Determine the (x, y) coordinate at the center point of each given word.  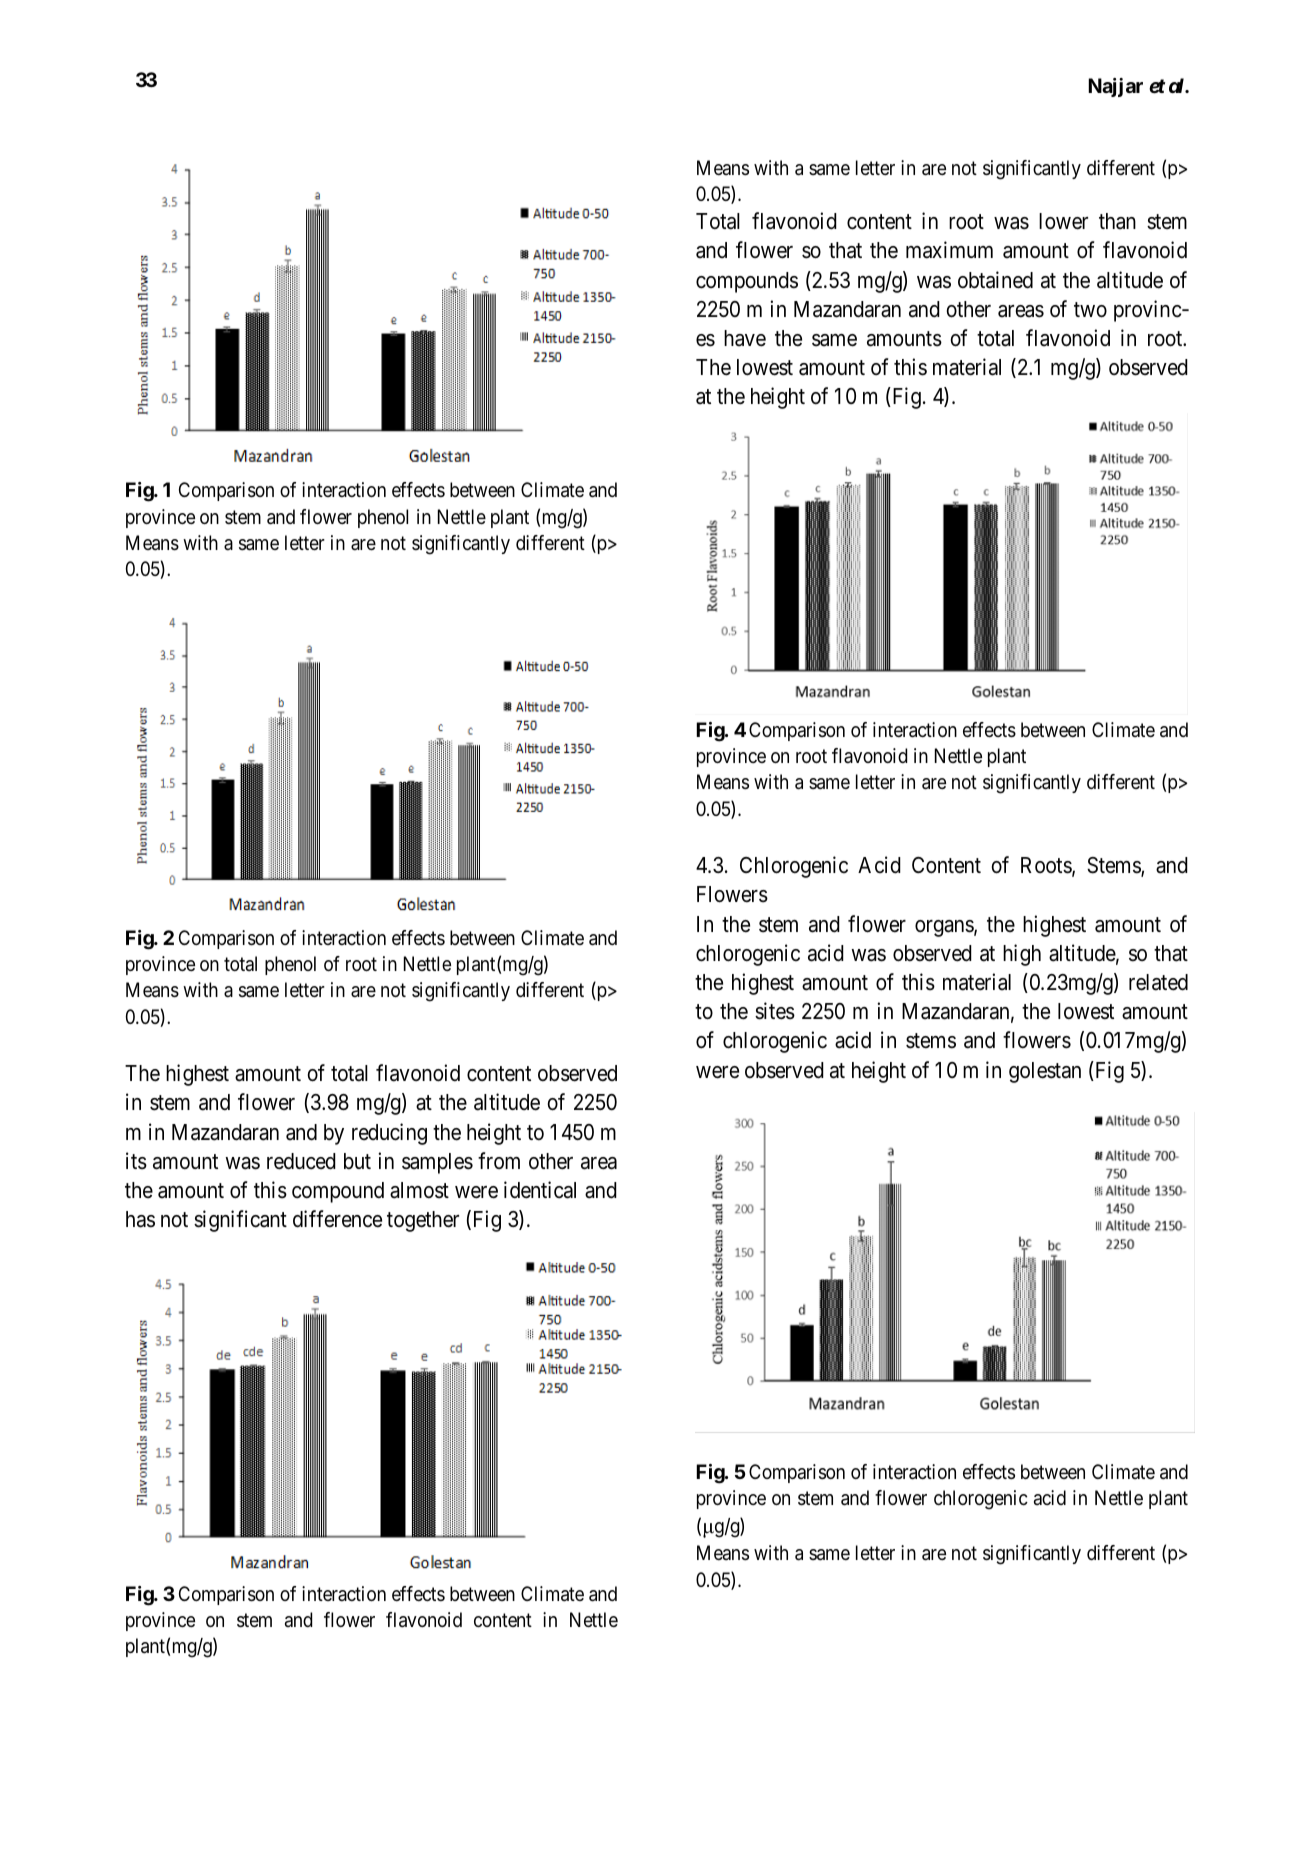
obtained (995, 280)
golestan (1045, 1072)
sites (775, 1011)
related (1158, 982)
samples (437, 1163)
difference (337, 1219)
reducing (389, 1134)
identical (540, 1190)
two (1090, 310)
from (499, 1160)
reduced (301, 1161)
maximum (949, 250)
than (1117, 221)
